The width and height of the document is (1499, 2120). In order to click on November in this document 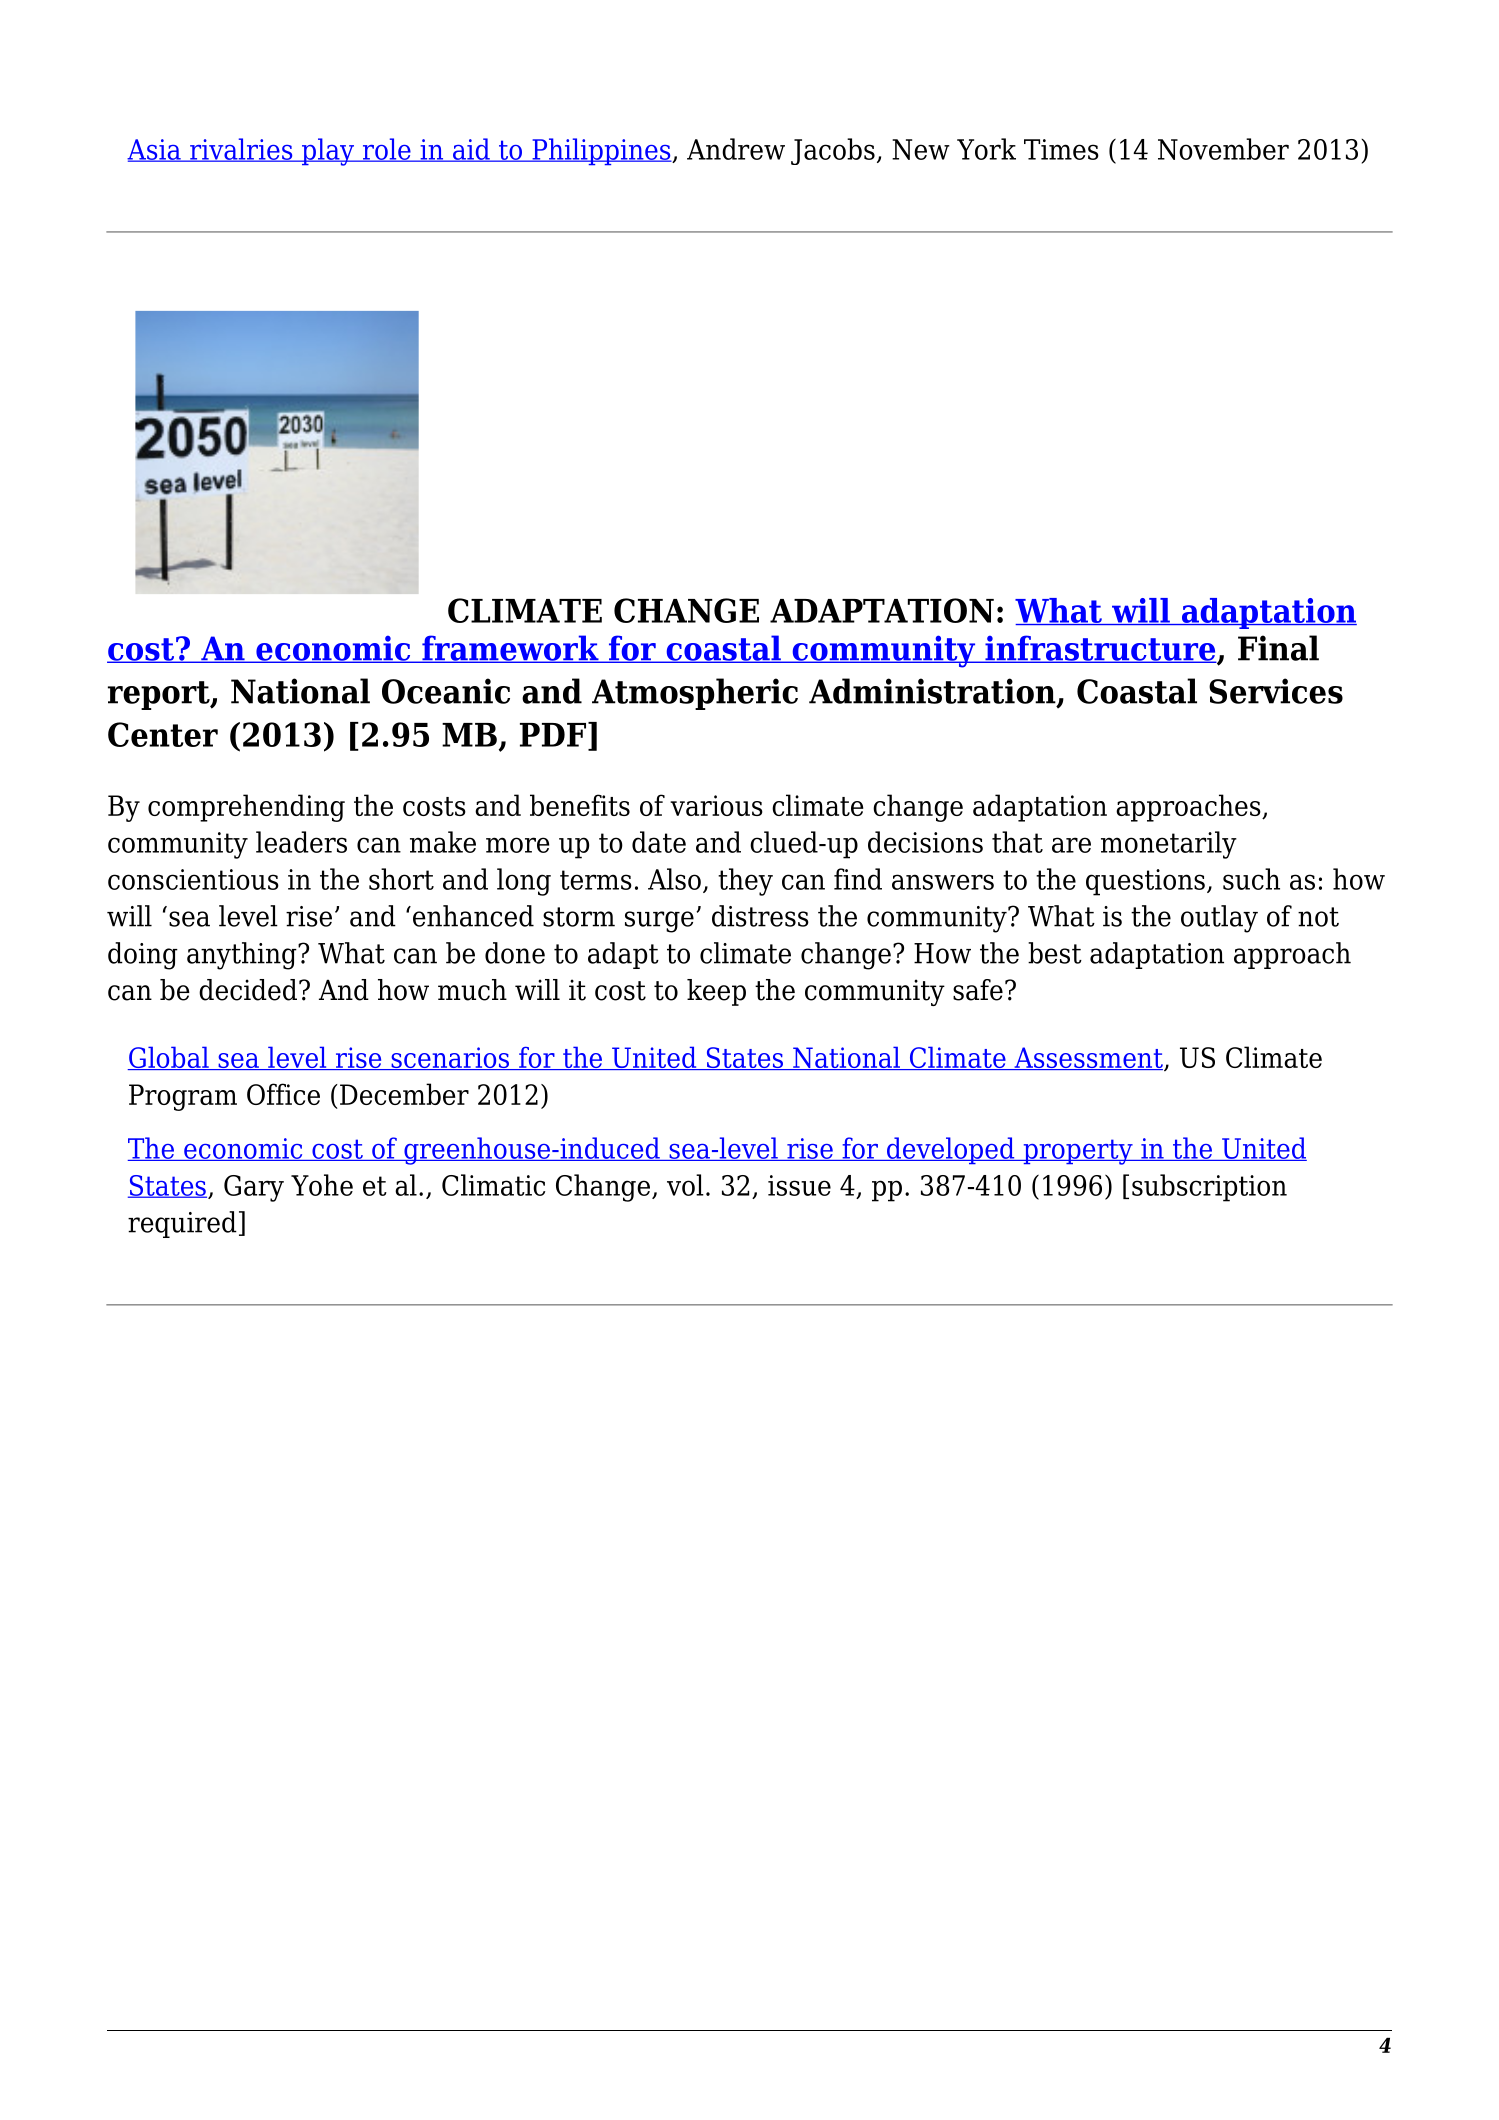, I will do `click(1223, 149)`.
